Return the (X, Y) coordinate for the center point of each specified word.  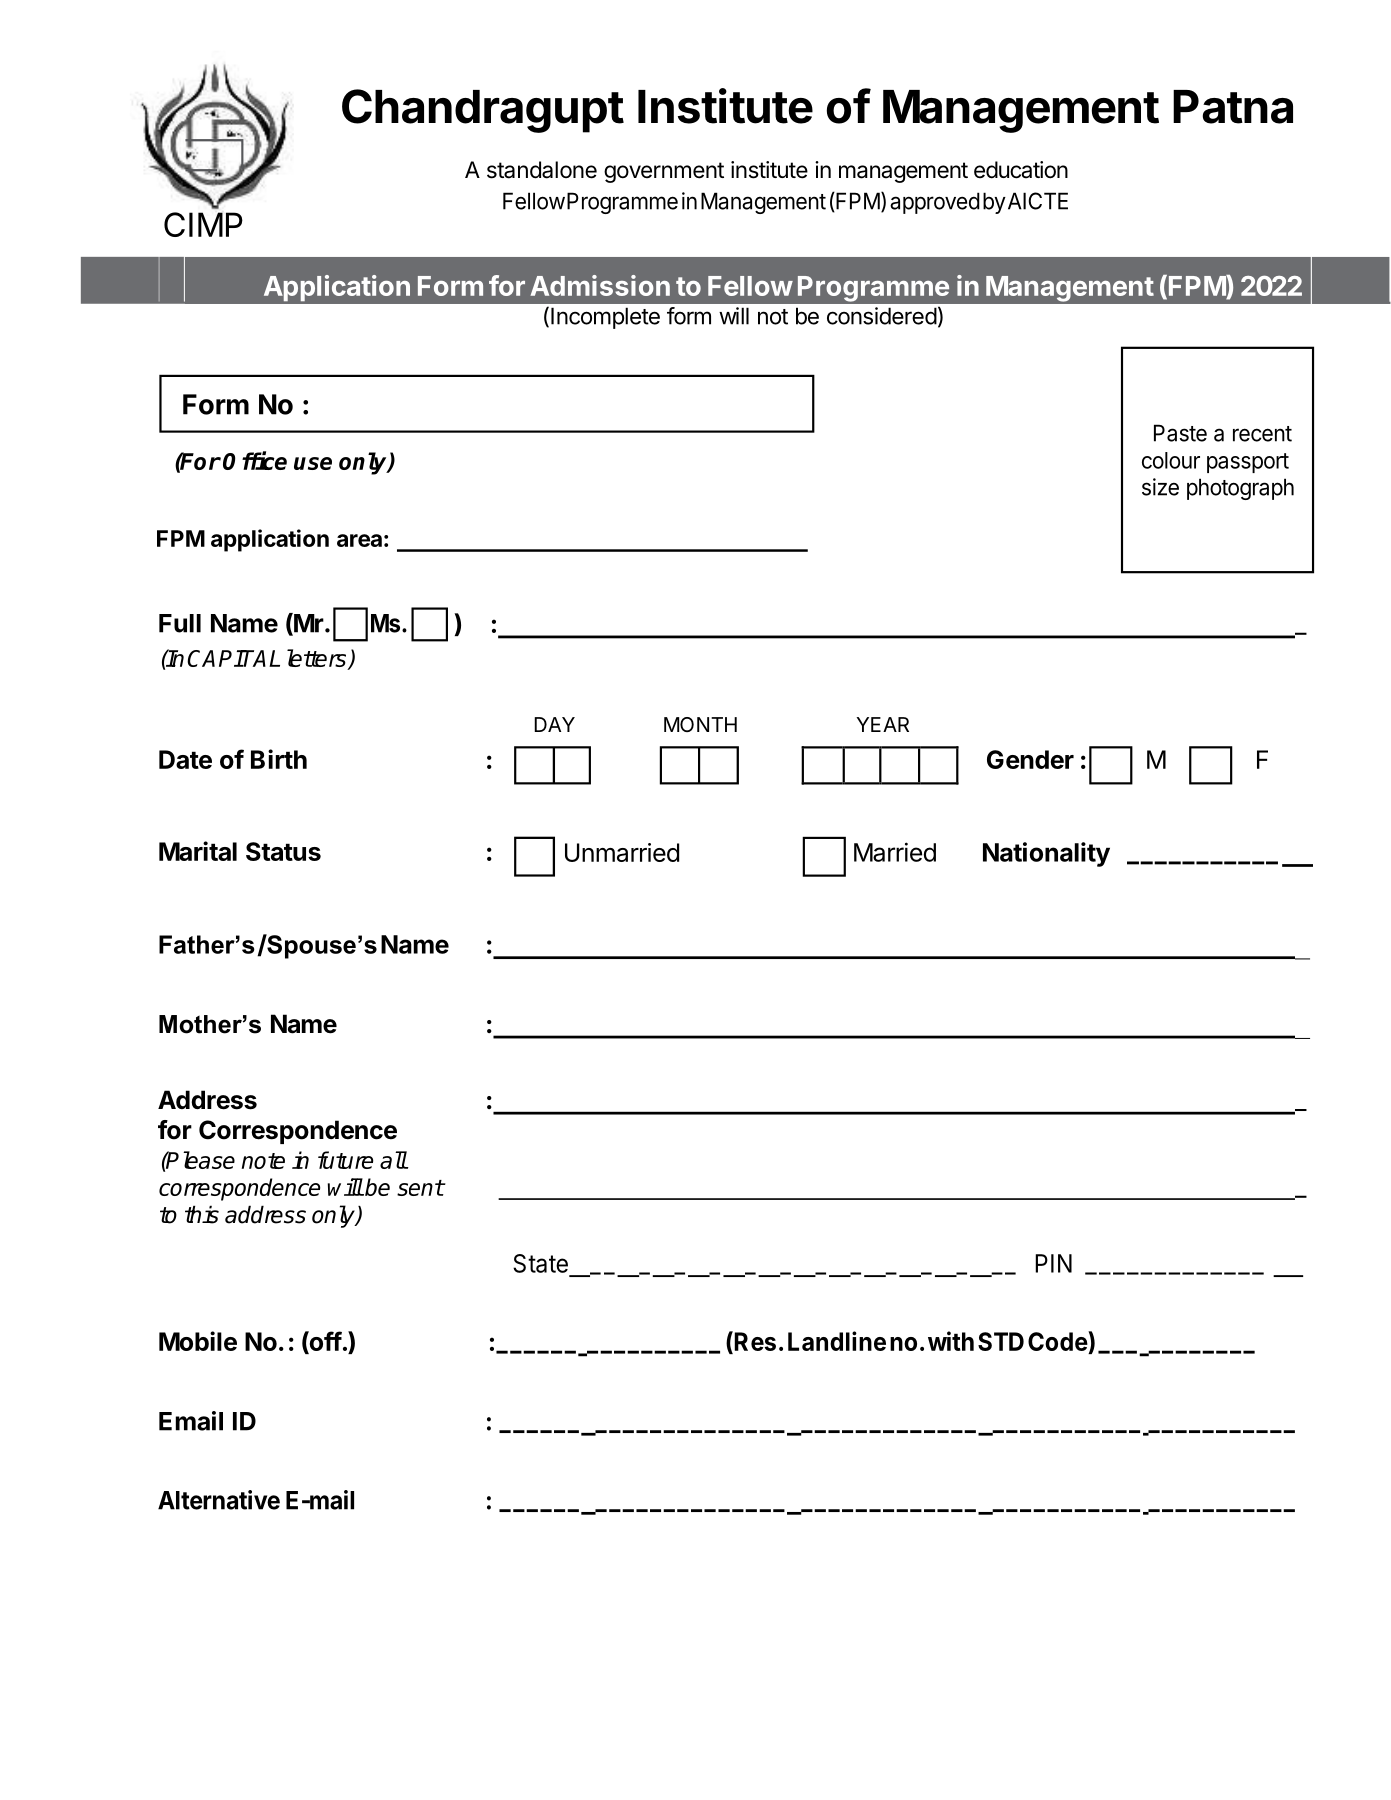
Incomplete (605, 318)
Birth (279, 759)
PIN (1053, 1263)
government (664, 172)
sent (420, 1188)
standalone (542, 170)
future (345, 1160)
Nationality (1046, 854)
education (1021, 170)
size (1160, 487)
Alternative (219, 1500)
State (540, 1263)
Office (255, 460)
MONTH (700, 724)
